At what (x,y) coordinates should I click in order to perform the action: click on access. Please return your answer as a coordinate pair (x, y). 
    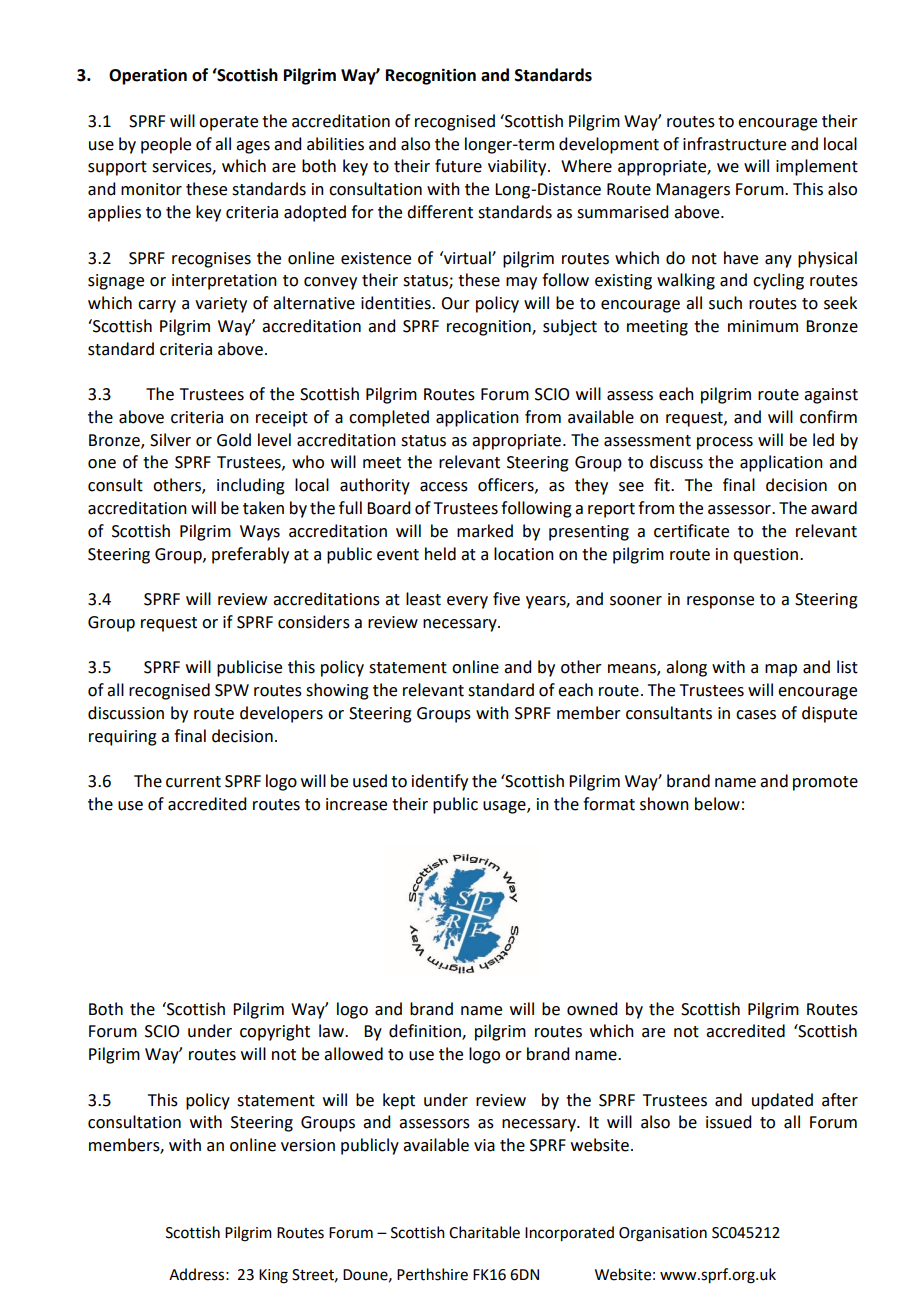
    Looking at the image, I should click on (444, 487).
